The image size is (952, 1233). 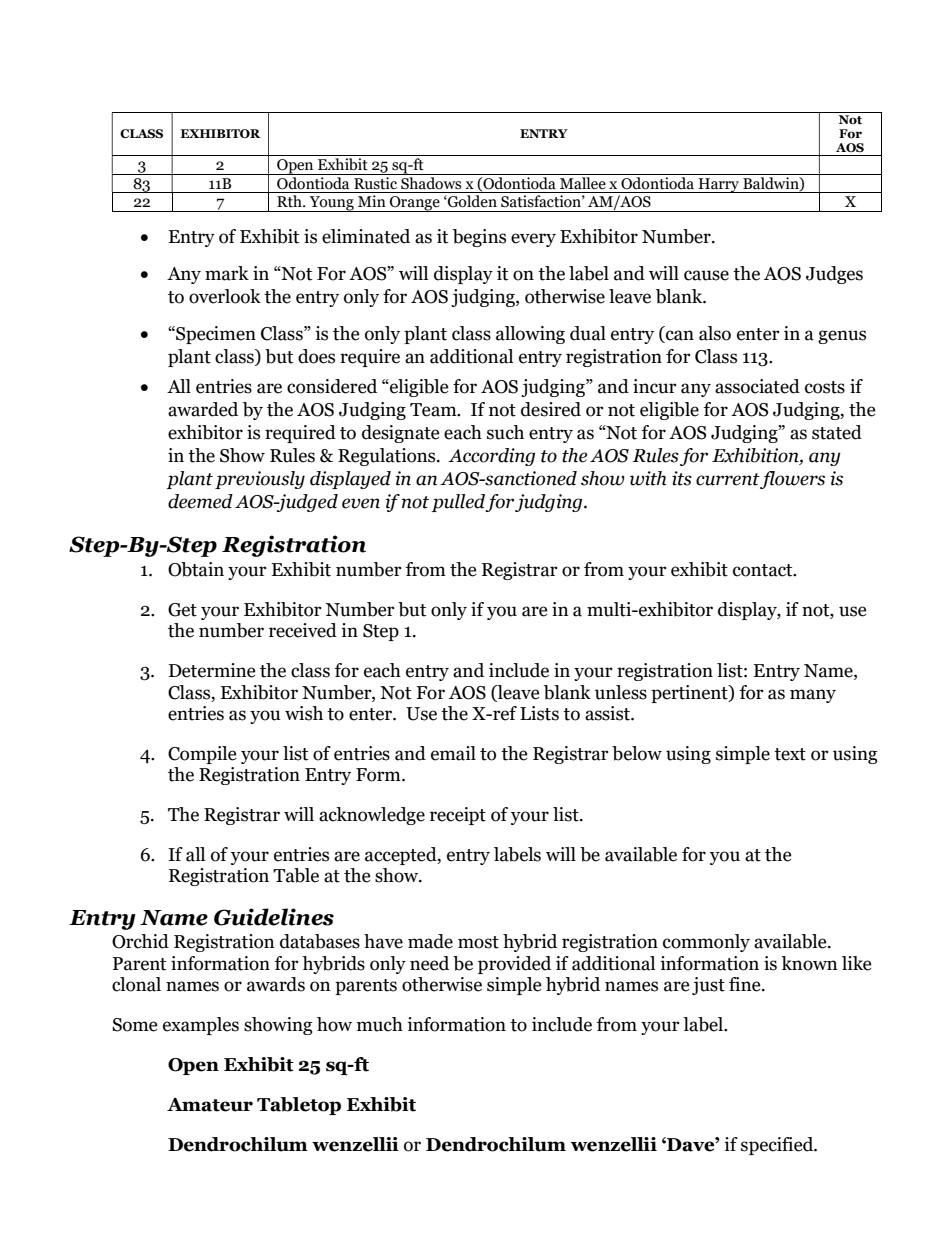 I want to click on Harry, so click(x=719, y=185).
